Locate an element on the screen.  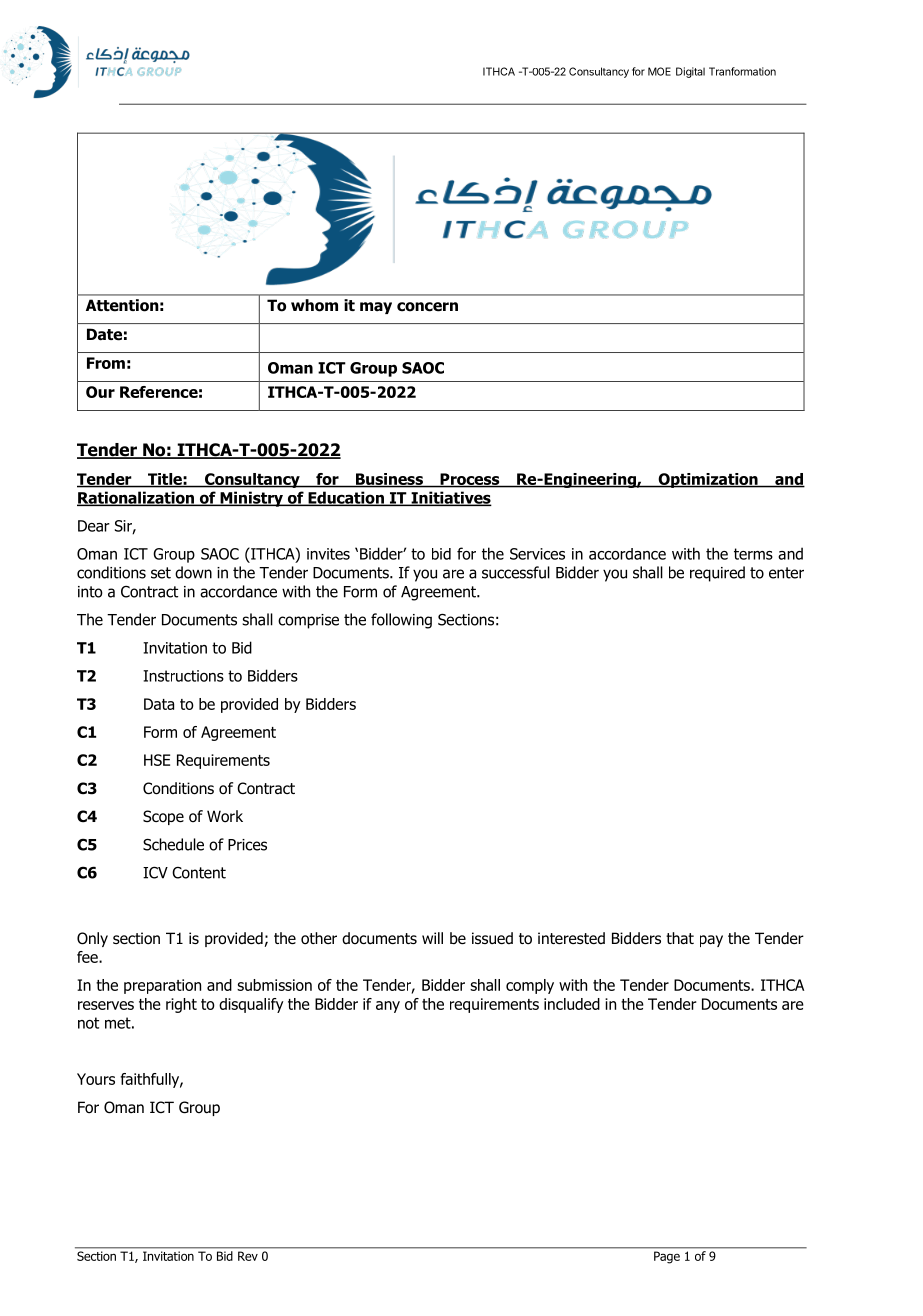
Digital is located at coordinates (690, 72).
